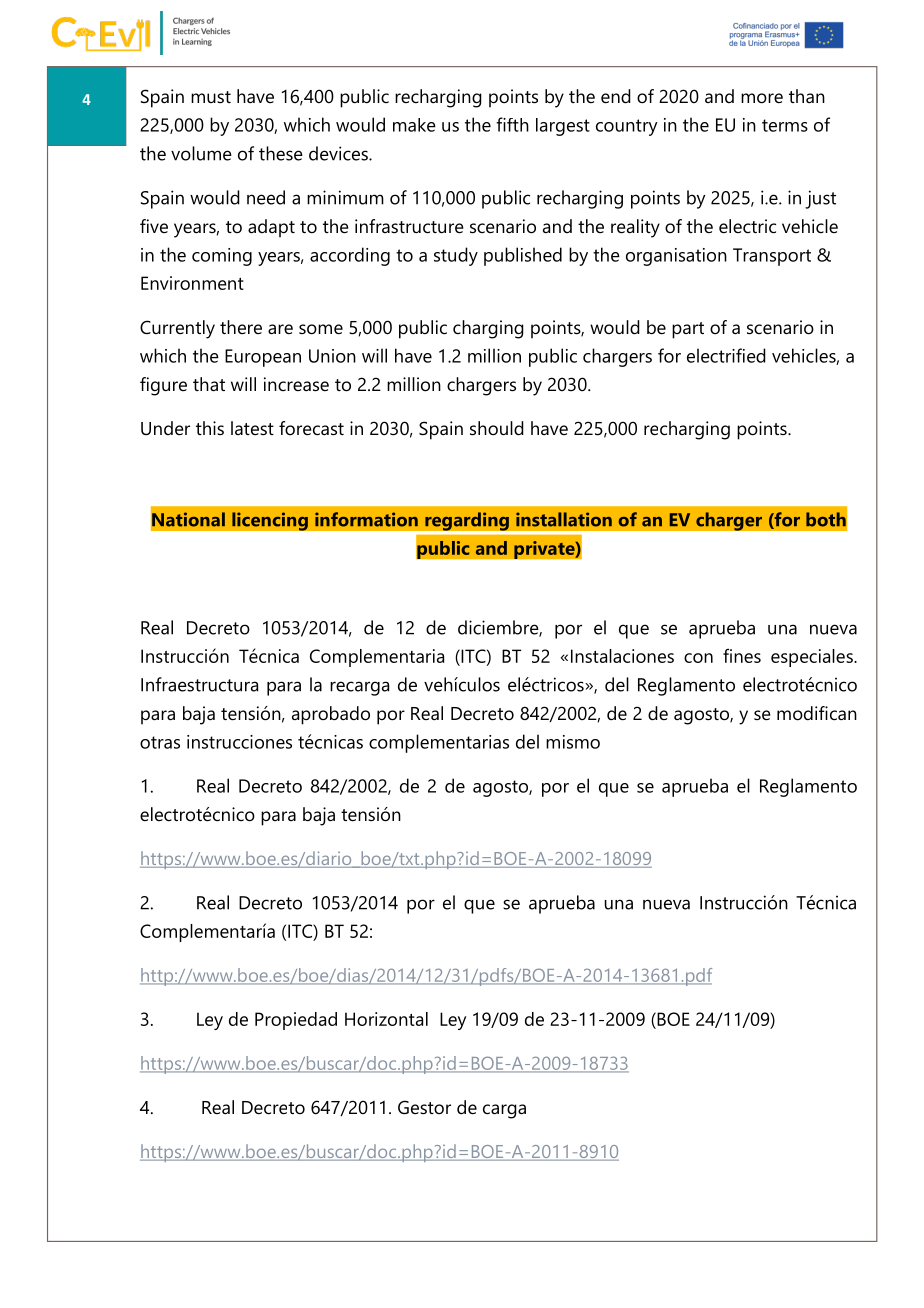  Describe the element at coordinates (726, 355) in the screenshot. I see `electrified` at that location.
